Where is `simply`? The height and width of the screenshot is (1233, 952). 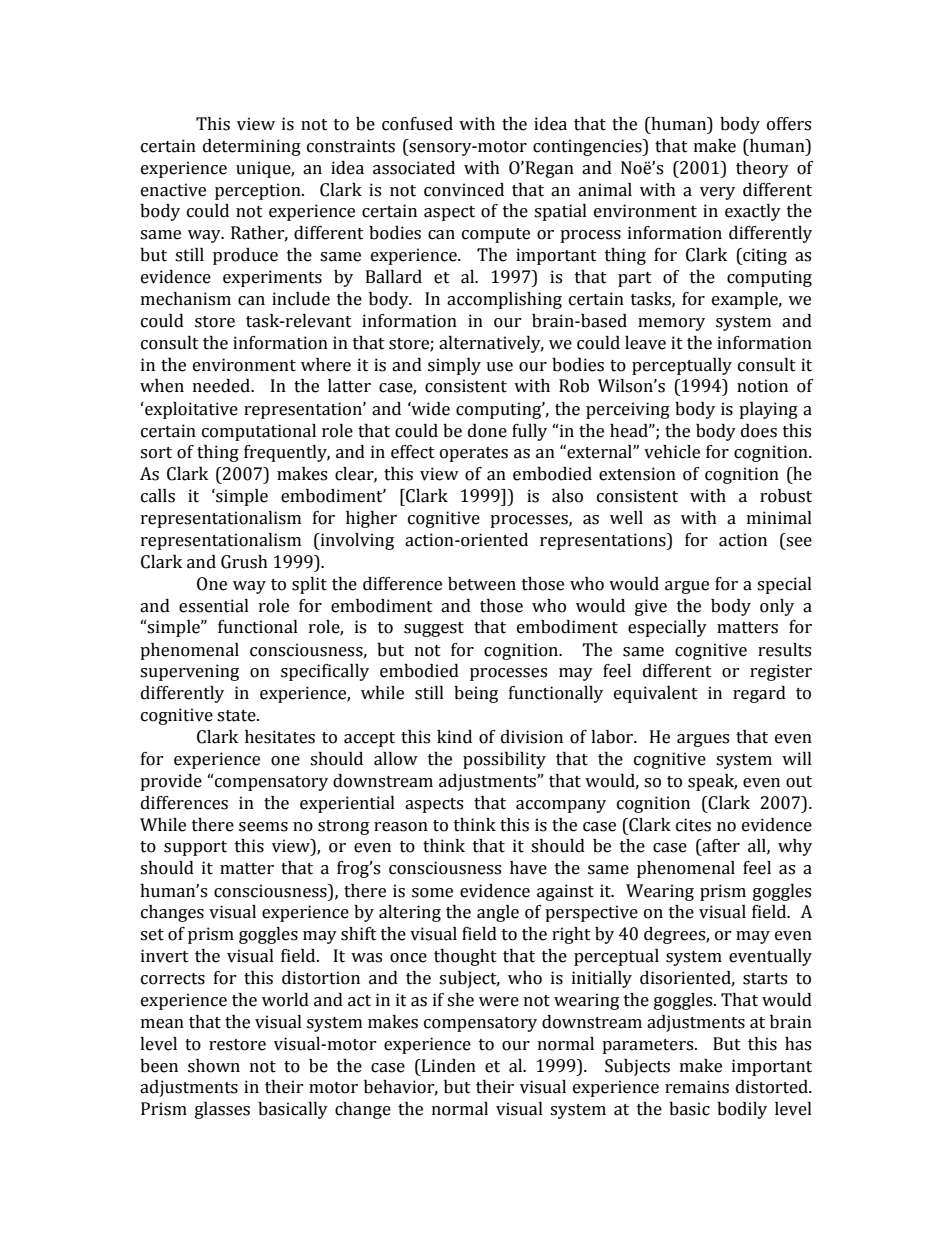 simply is located at coordinates (454, 366).
